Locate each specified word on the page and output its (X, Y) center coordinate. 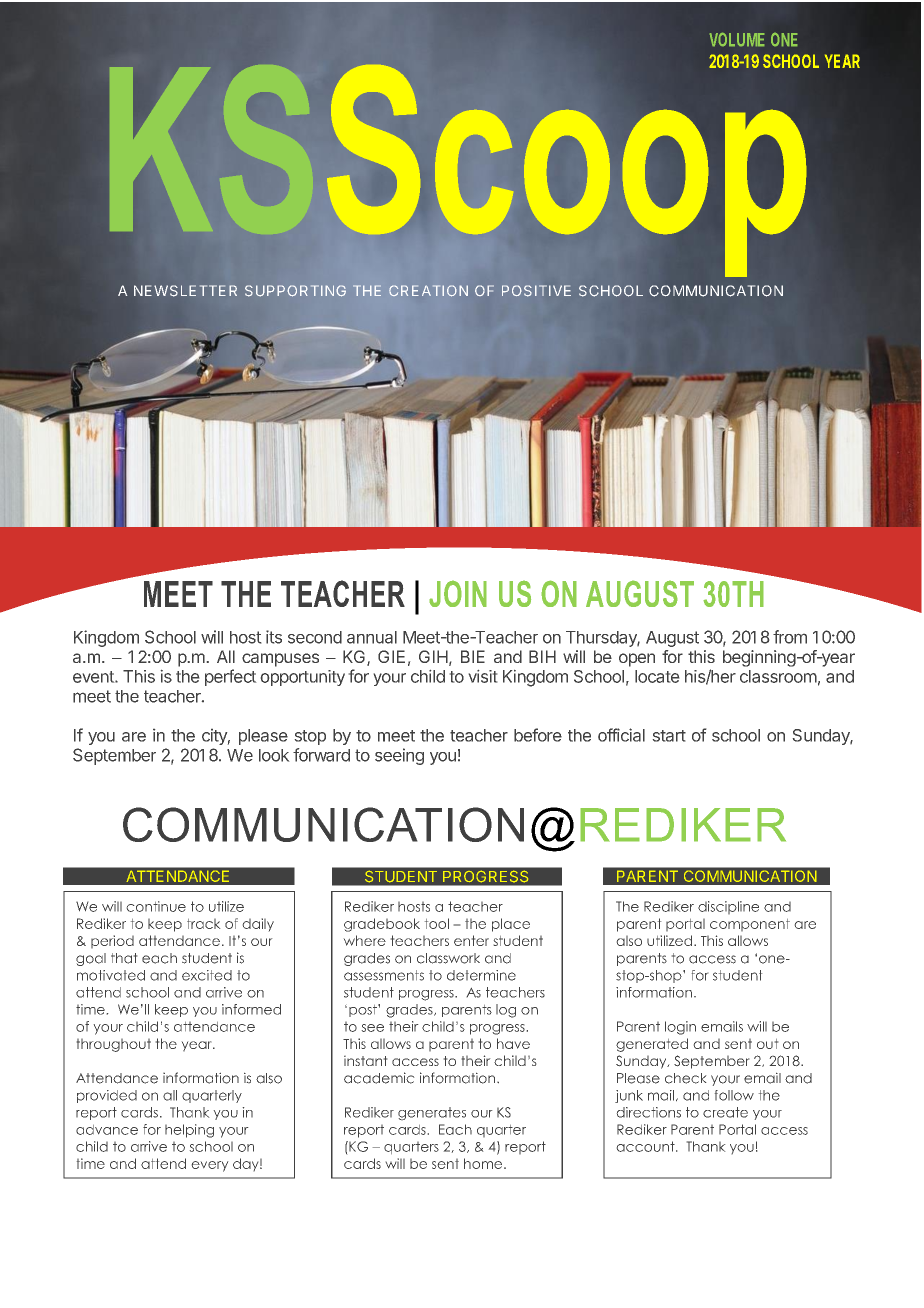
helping (189, 1131)
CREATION (428, 291)
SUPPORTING (295, 291)
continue (156, 906)
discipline (728, 907)
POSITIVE (536, 291)
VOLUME (737, 39)
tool (437, 923)
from (790, 637)
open (637, 660)
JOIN (458, 593)
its (274, 637)
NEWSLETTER (185, 291)
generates (432, 1113)
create (725, 1112)
